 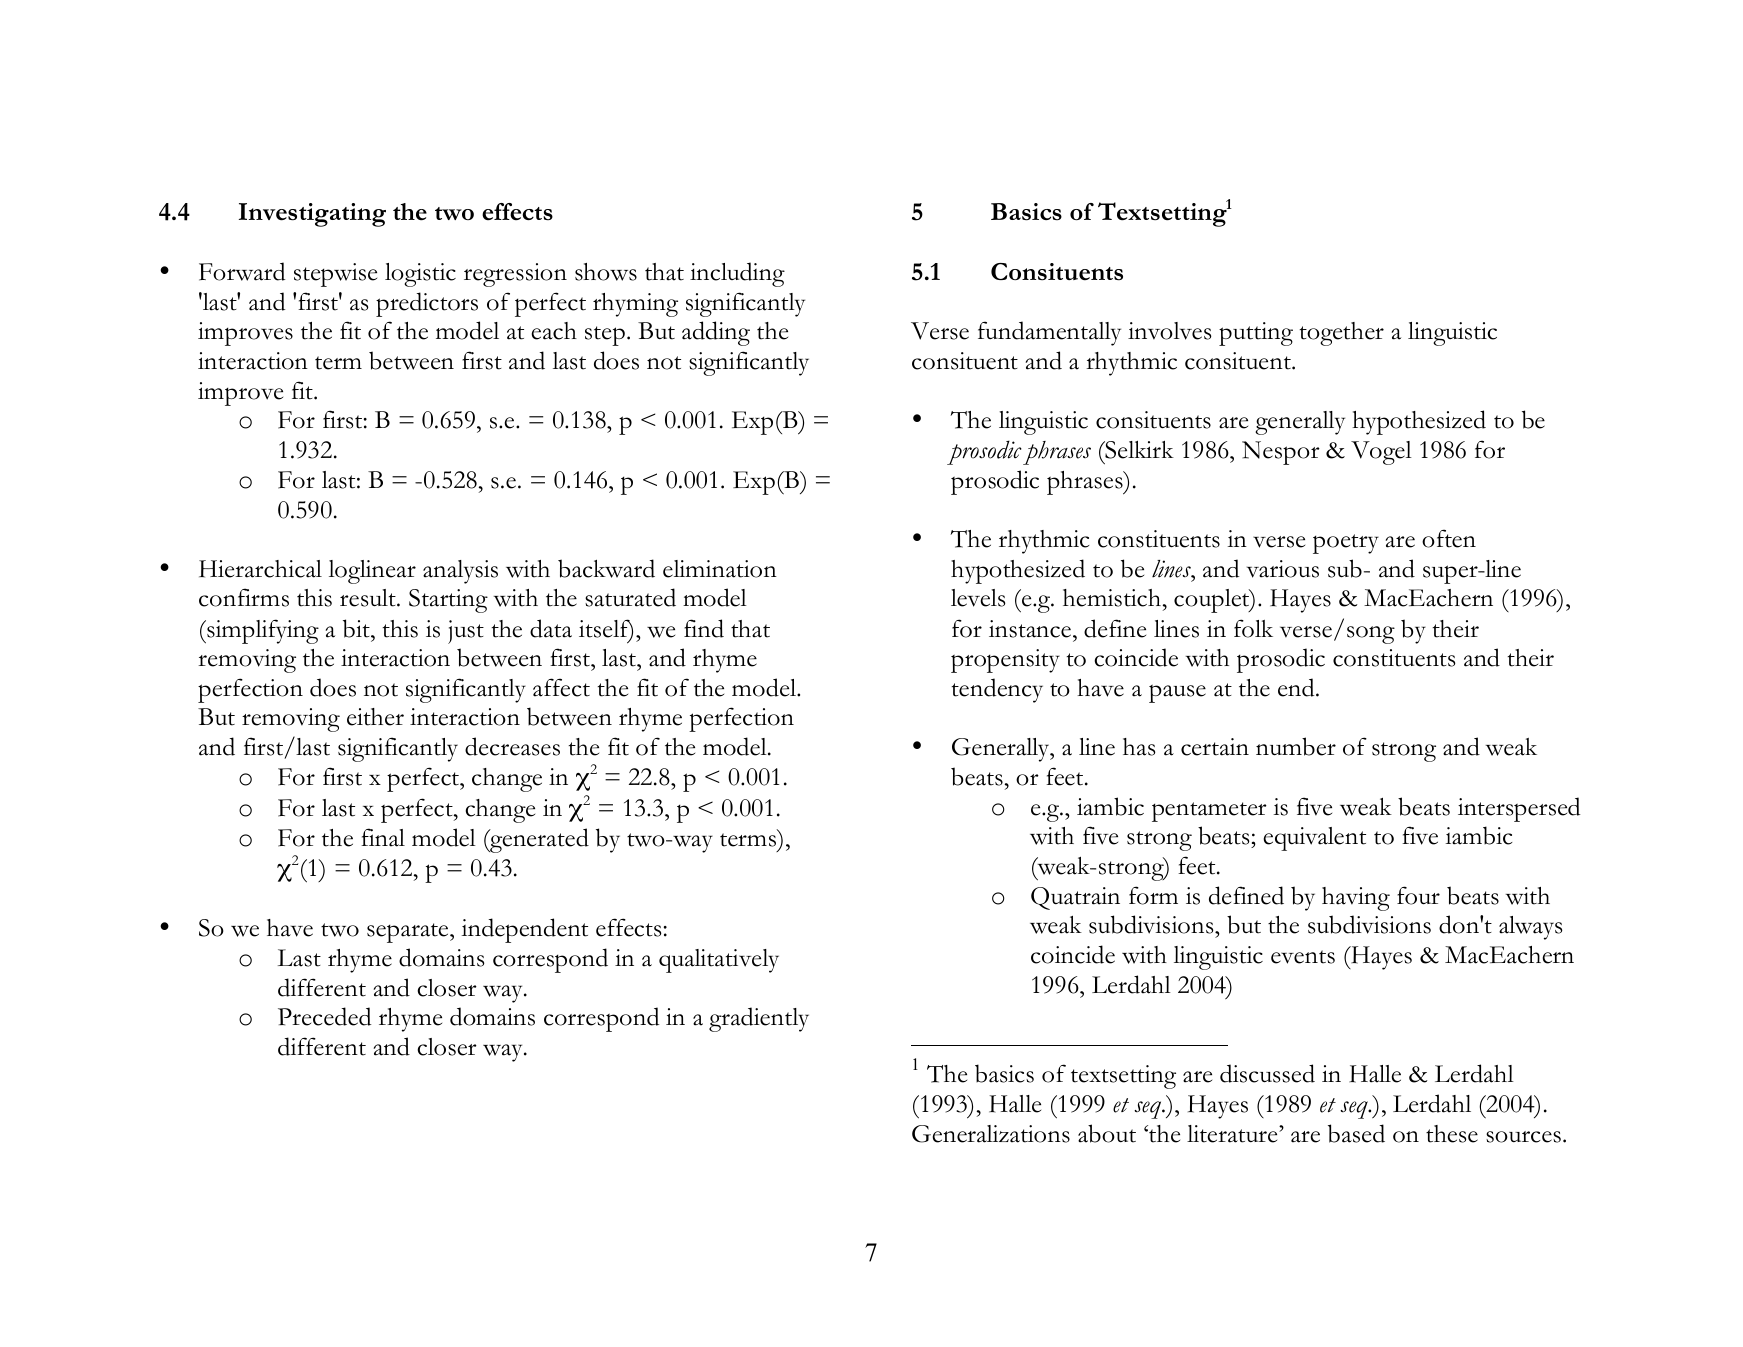 I want to click on based, so click(x=1356, y=1133).
